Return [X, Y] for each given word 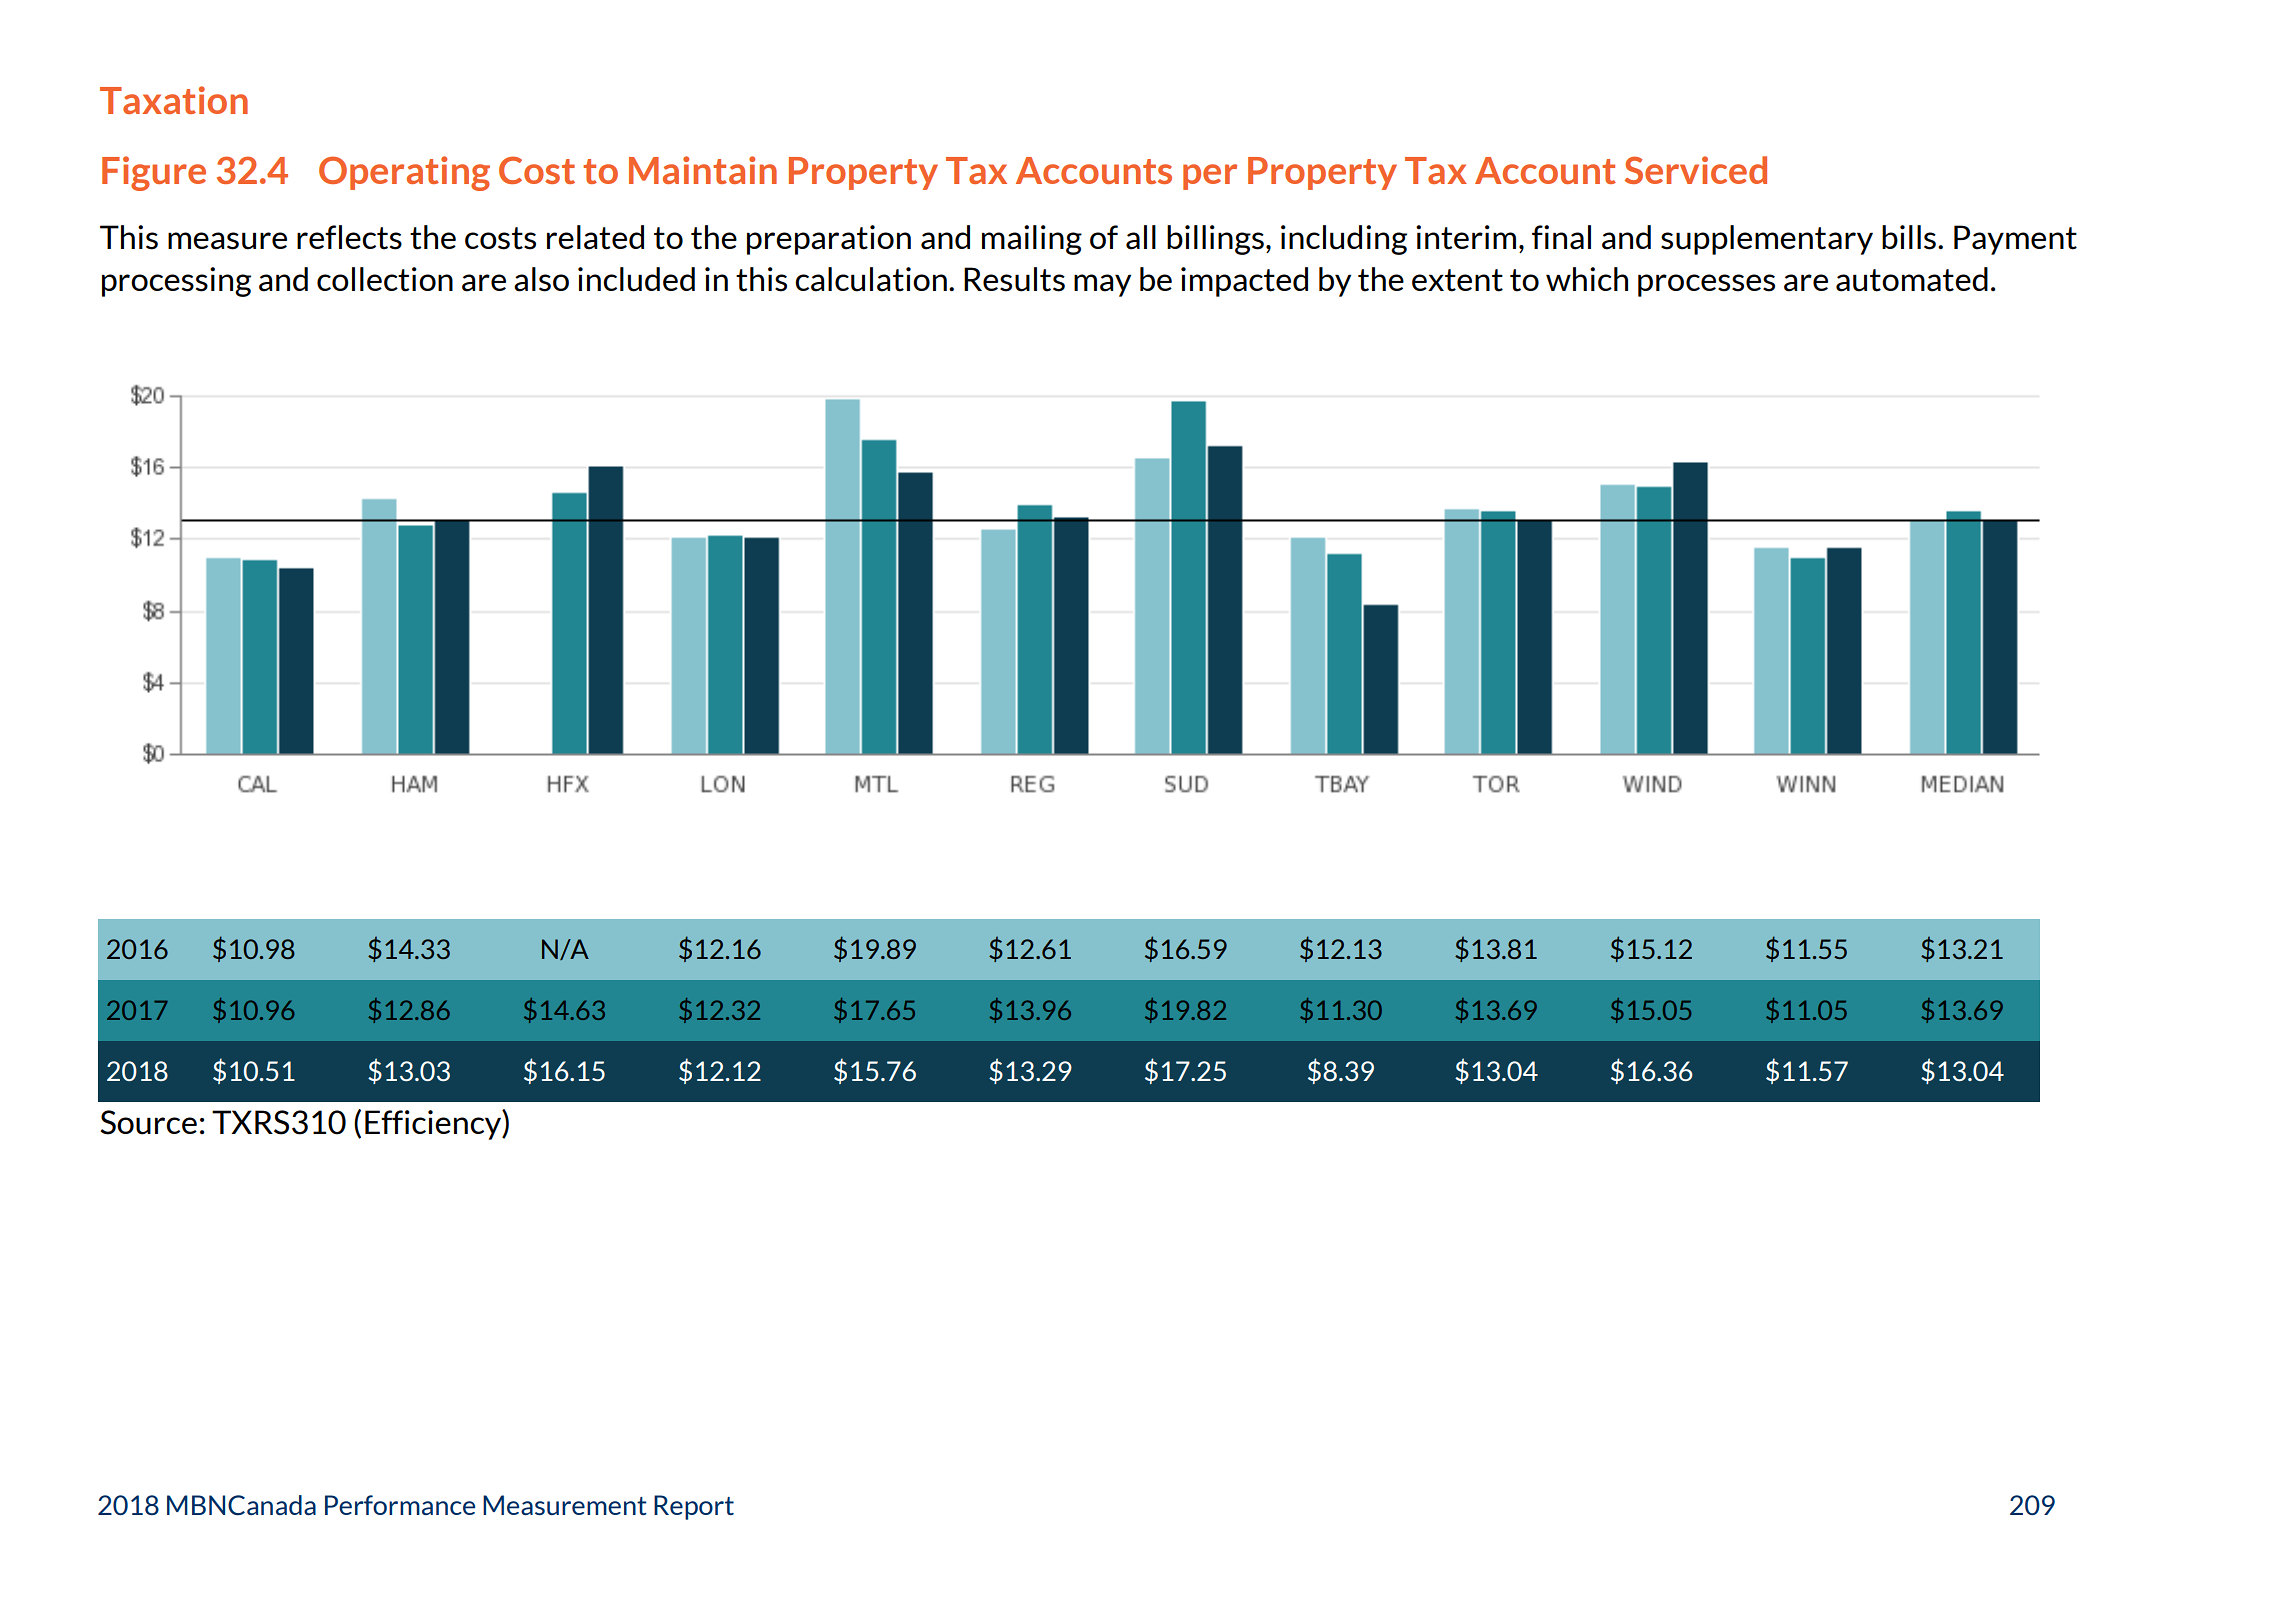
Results [1014, 279]
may [1102, 285]
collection [385, 279]
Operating [404, 173]
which [1587, 279]
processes [1706, 285]
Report [694, 1507]
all [1141, 237]
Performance [400, 1505]
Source [148, 1122]
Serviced [1696, 170]
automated [1912, 279]
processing [176, 282]
